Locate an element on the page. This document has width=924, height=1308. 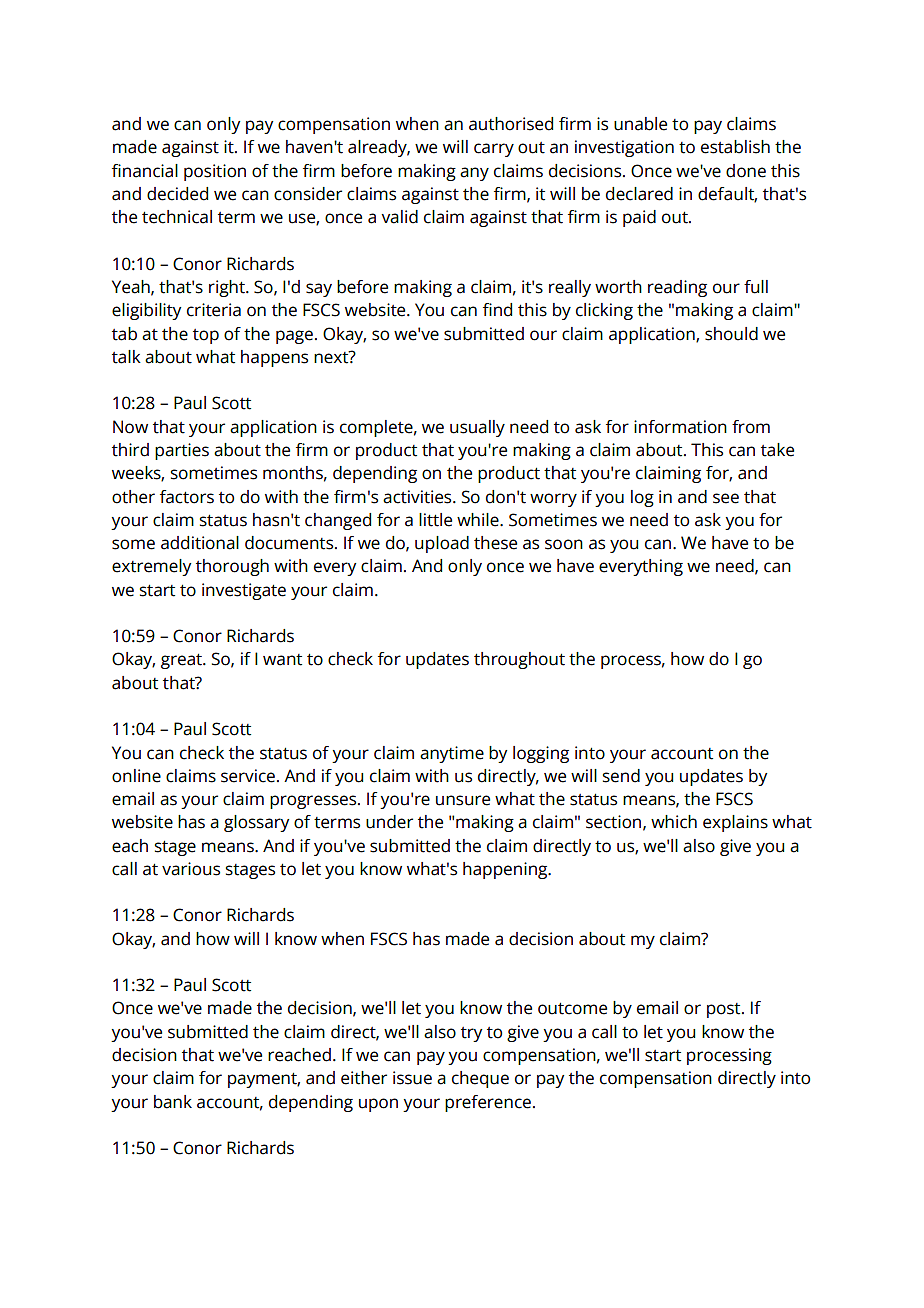
establish is located at coordinates (735, 147).
